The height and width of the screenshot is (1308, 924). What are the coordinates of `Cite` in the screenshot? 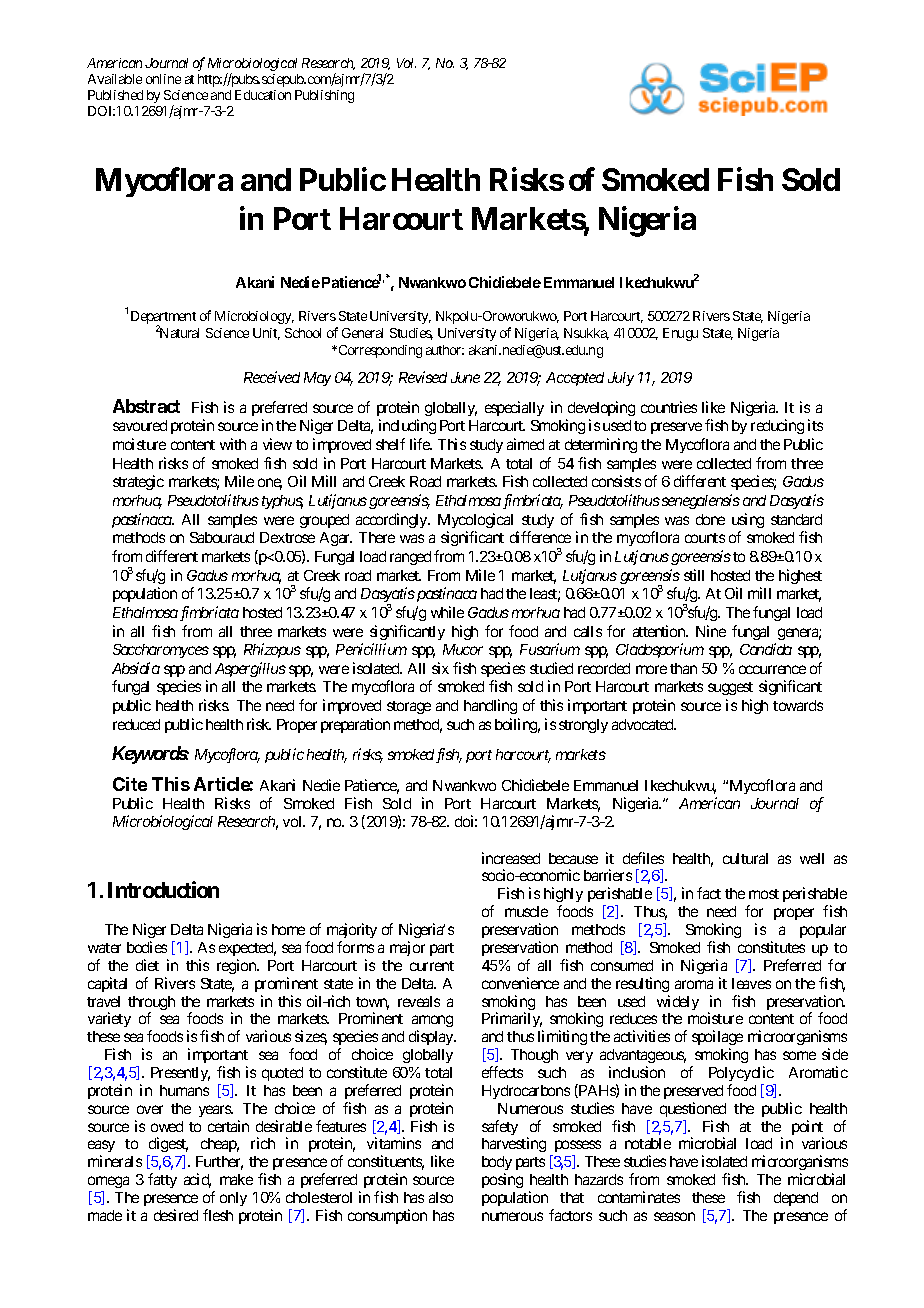 It's located at (130, 784).
